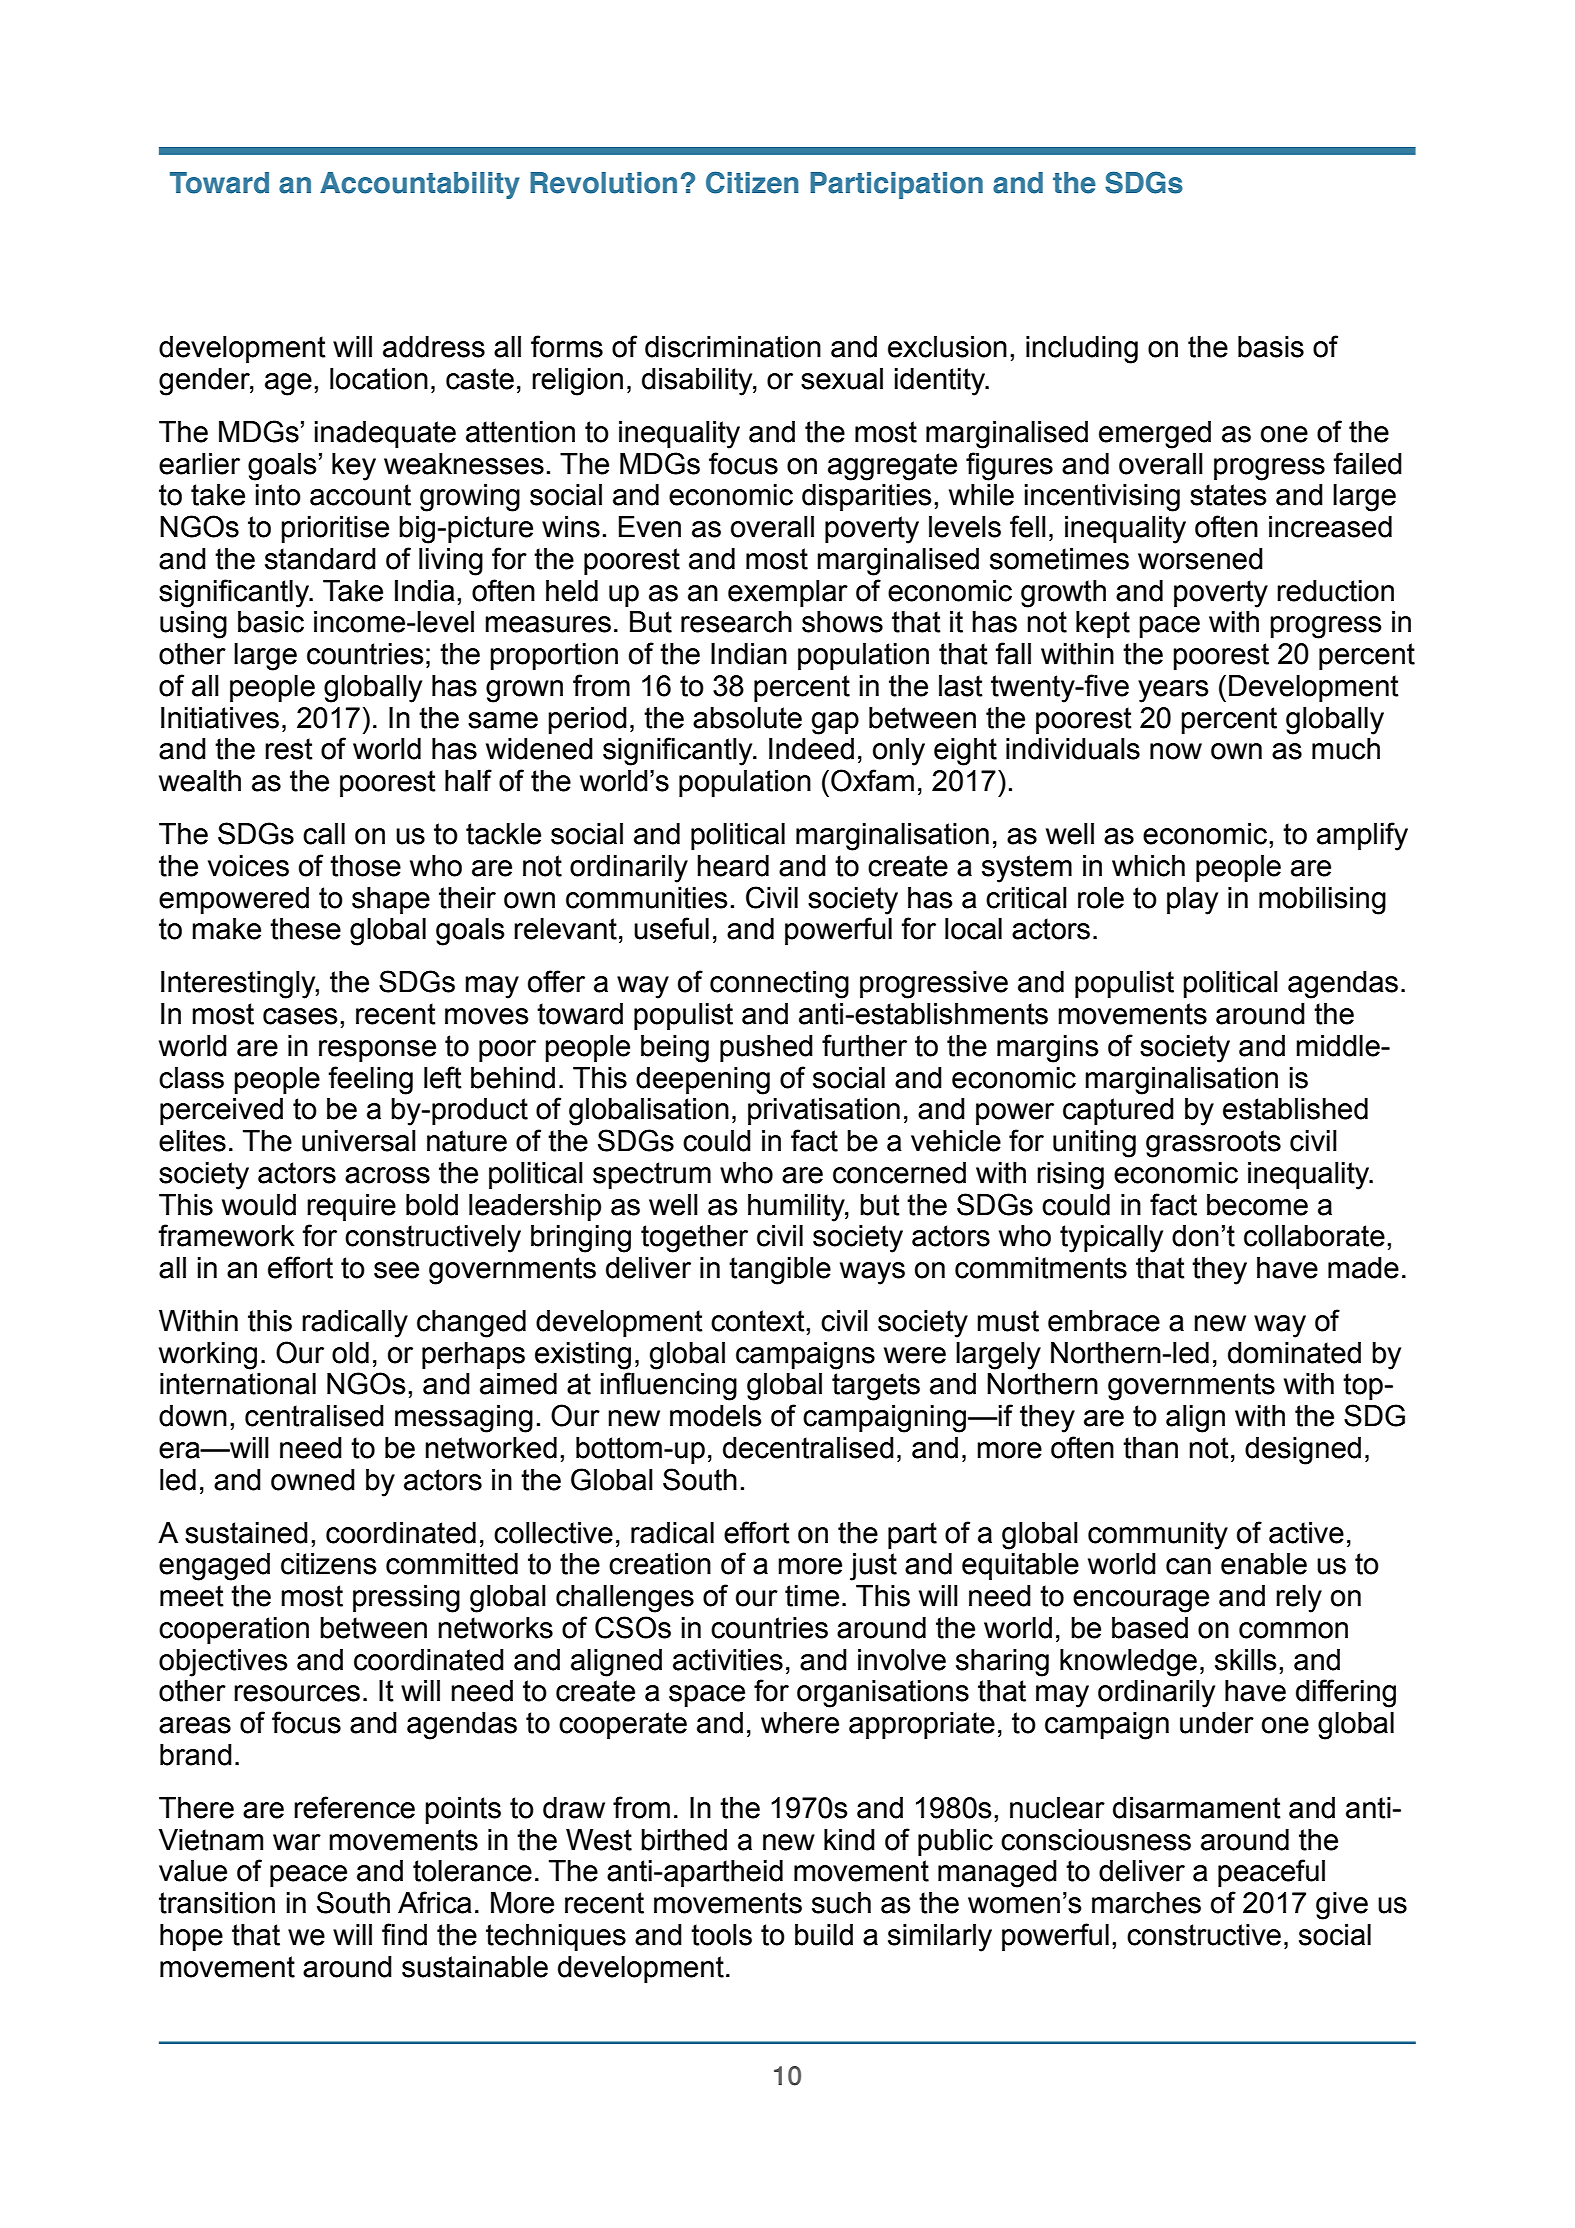 The image size is (1575, 2228). I want to click on worsened, so click(1200, 559).
